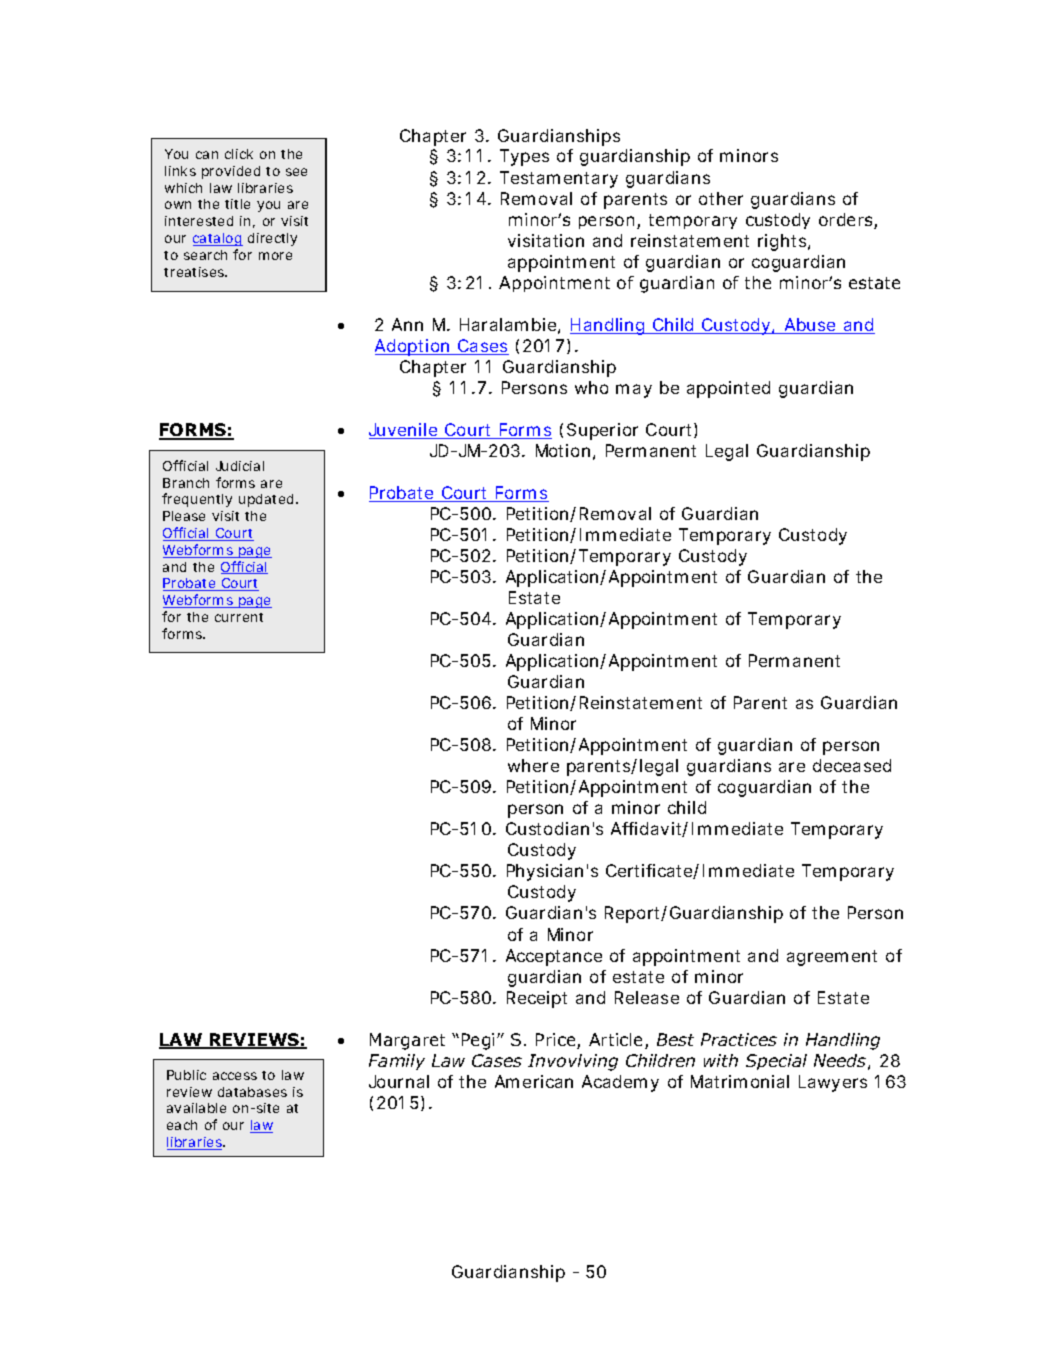  Describe the element at coordinates (524, 157) in the page. I see `Types` at that location.
